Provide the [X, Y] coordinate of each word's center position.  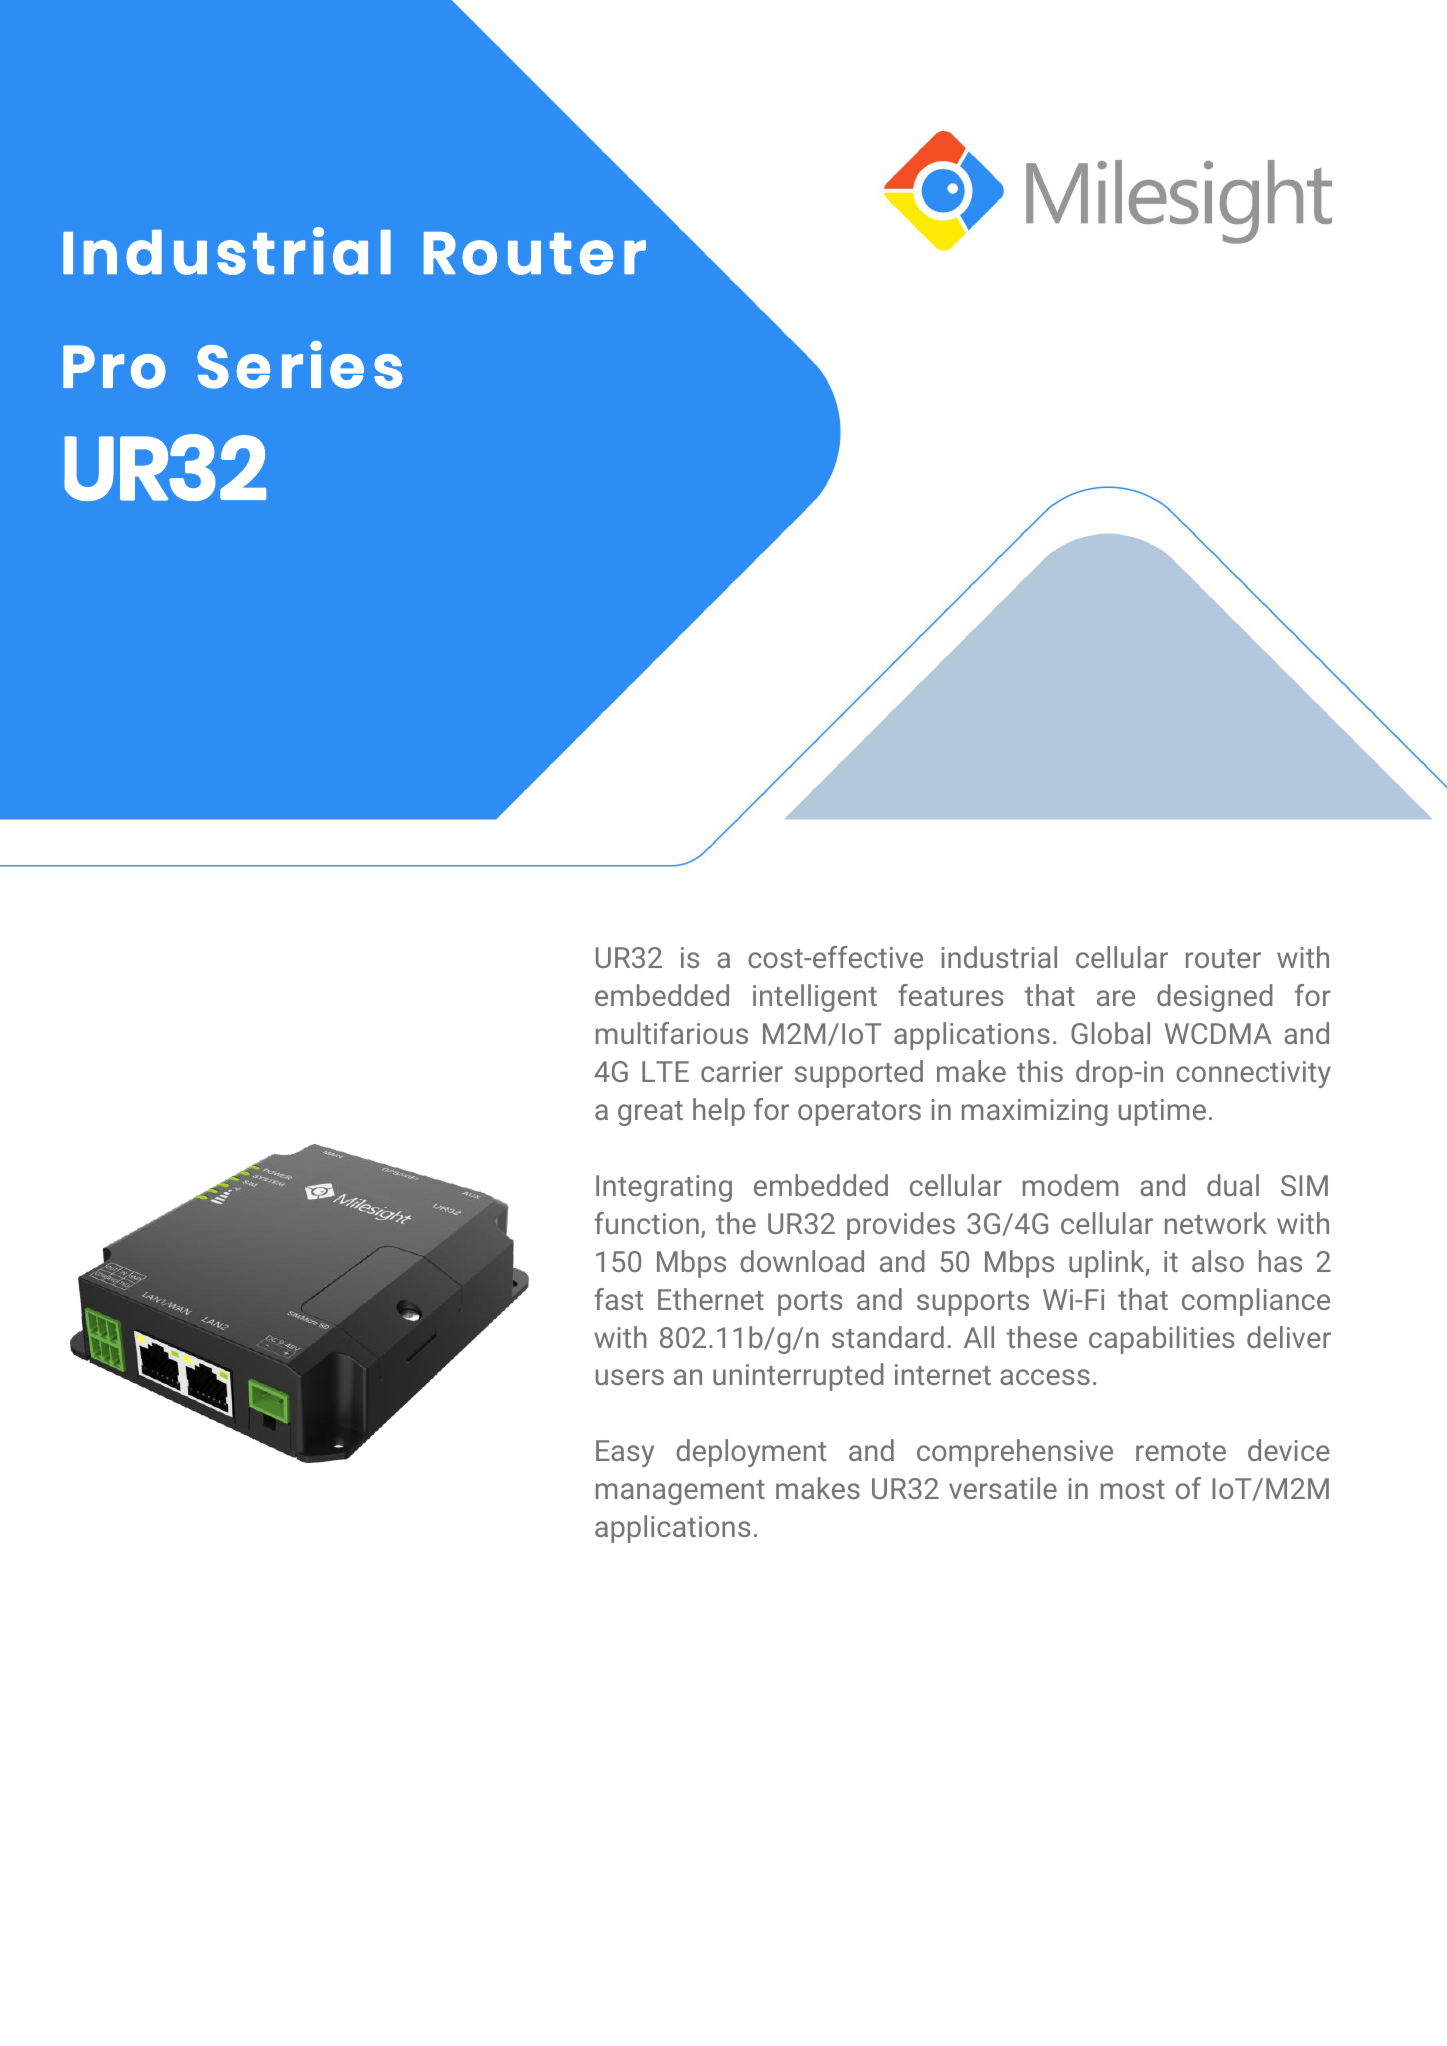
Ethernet [711, 1299]
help [719, 1112]
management [680, 1492]
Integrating [664, 1188]
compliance [1256, 1302]
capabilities [1161, 1340]
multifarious [672, 1033]
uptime [1162, 1112]
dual [1233, 1185]
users [630, 1377]
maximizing [1035, 1112]
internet [943, 1374]
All [979, 1337]
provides [901, 1226]
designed [1215, 998]
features [950, 995]
